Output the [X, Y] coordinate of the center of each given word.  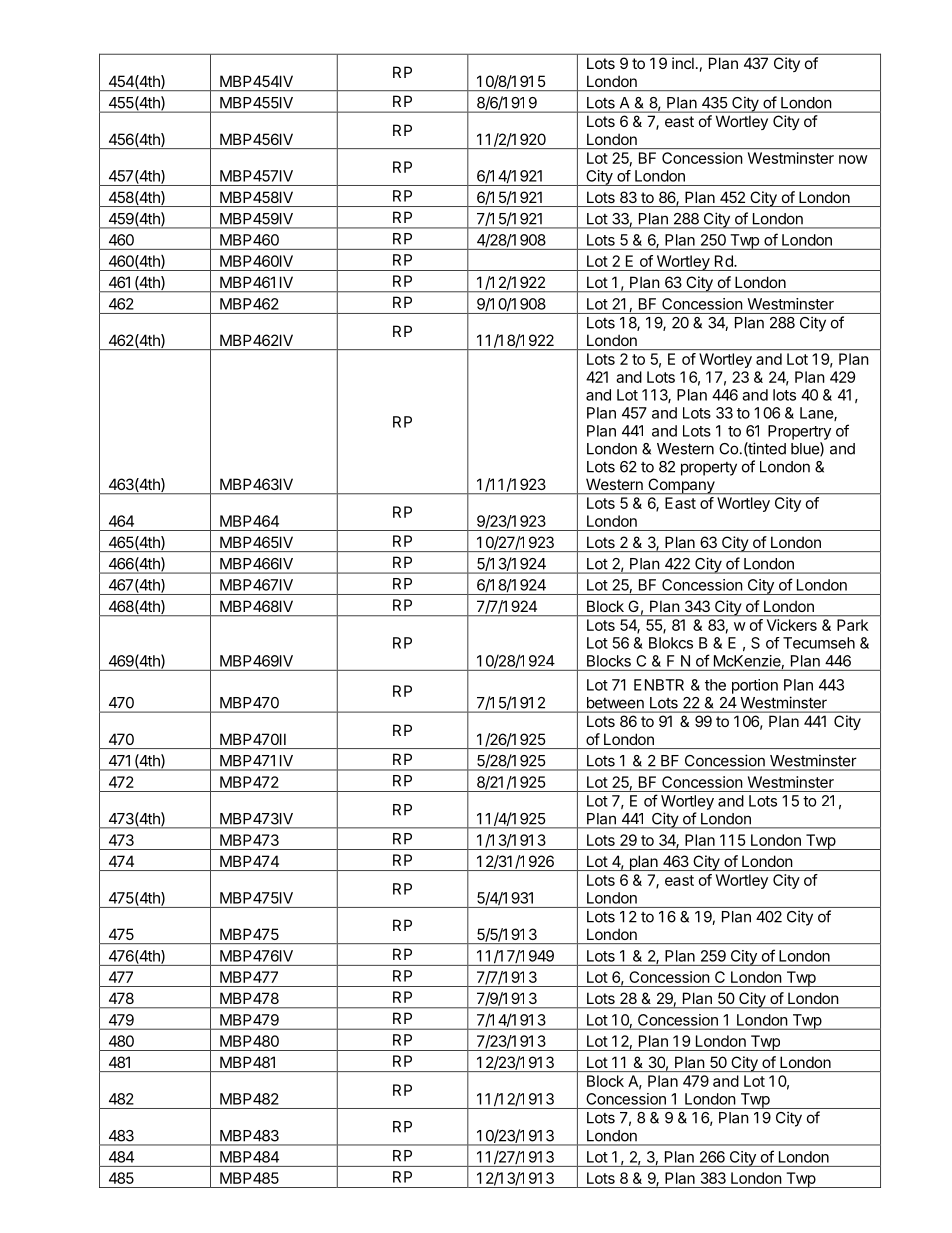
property [709, 469]
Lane [817, 414]
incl [683, 63]
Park [852, 625]
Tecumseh [819, 643]
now [853, 159]
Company [681, 486]
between [615, 703]
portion [755, 686]
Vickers [792, 625]
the [715, 685]
